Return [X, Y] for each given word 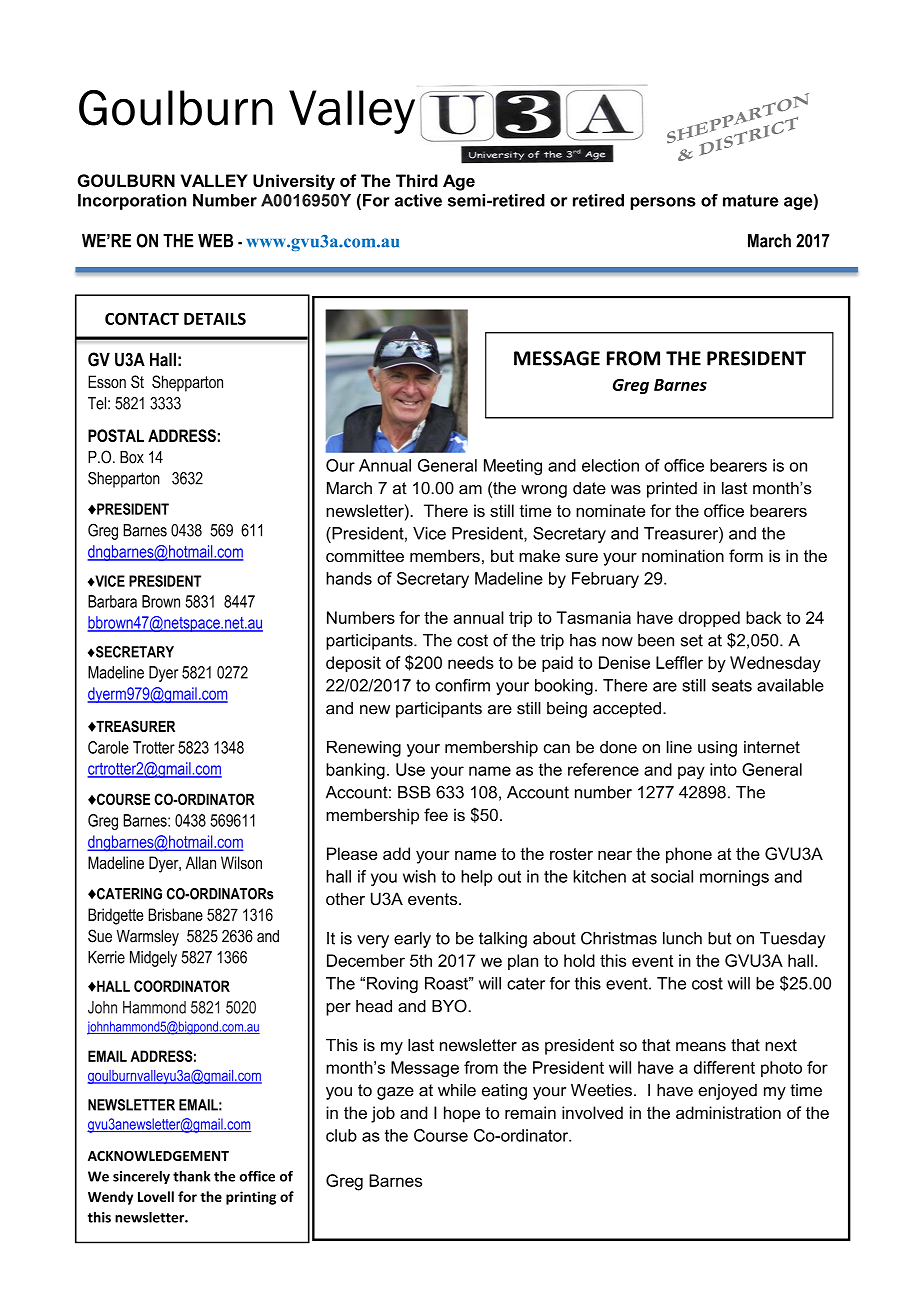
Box [132, 457]
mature [750, 200]
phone [689, 855]
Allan [201, 862]
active [418, 200]
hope [462, 1114]
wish [419, 876]
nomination [683, 555]
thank [191, 1176]
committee [365, 555]
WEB [215, 241]
